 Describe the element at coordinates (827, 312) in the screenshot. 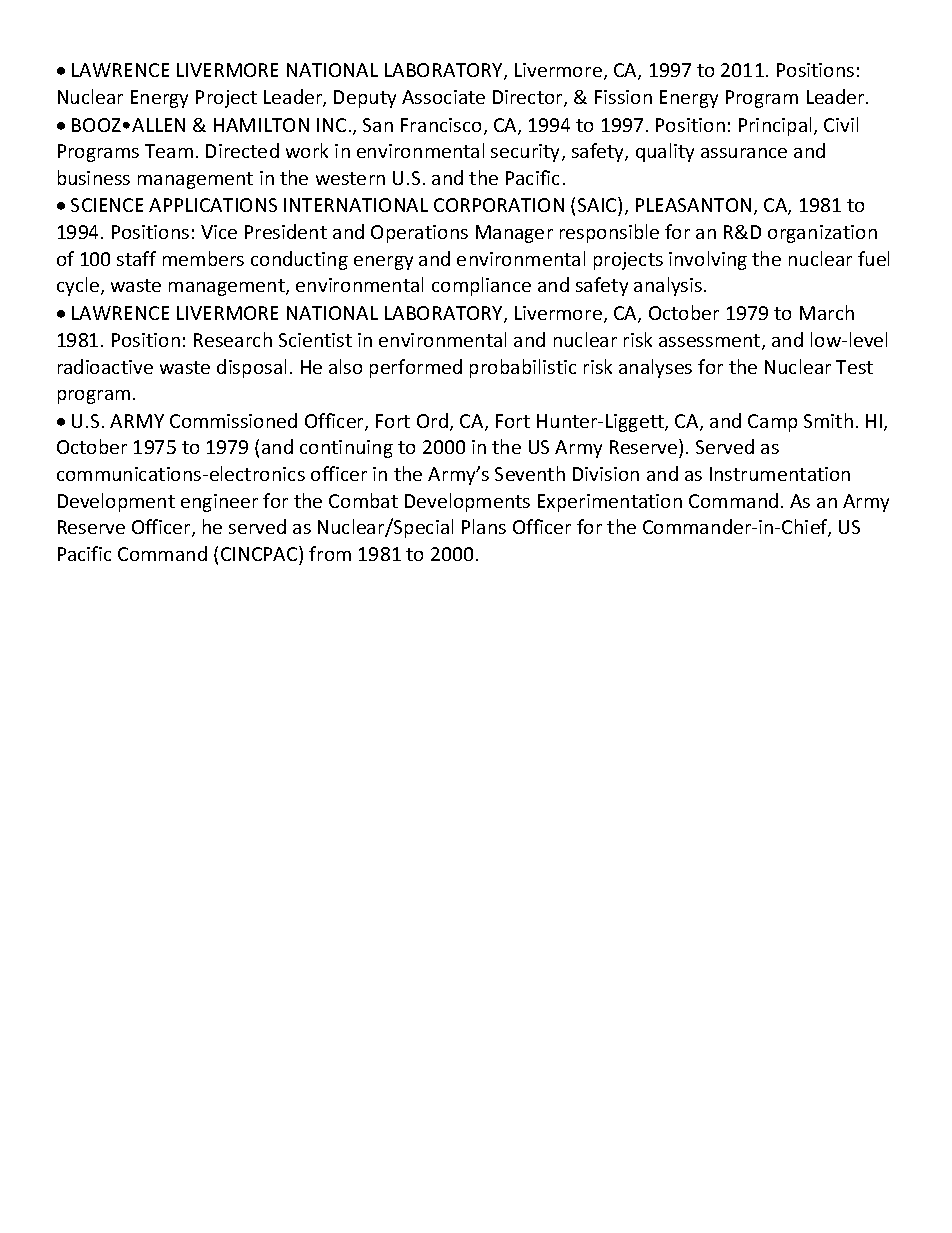

I see `March` at that location.
